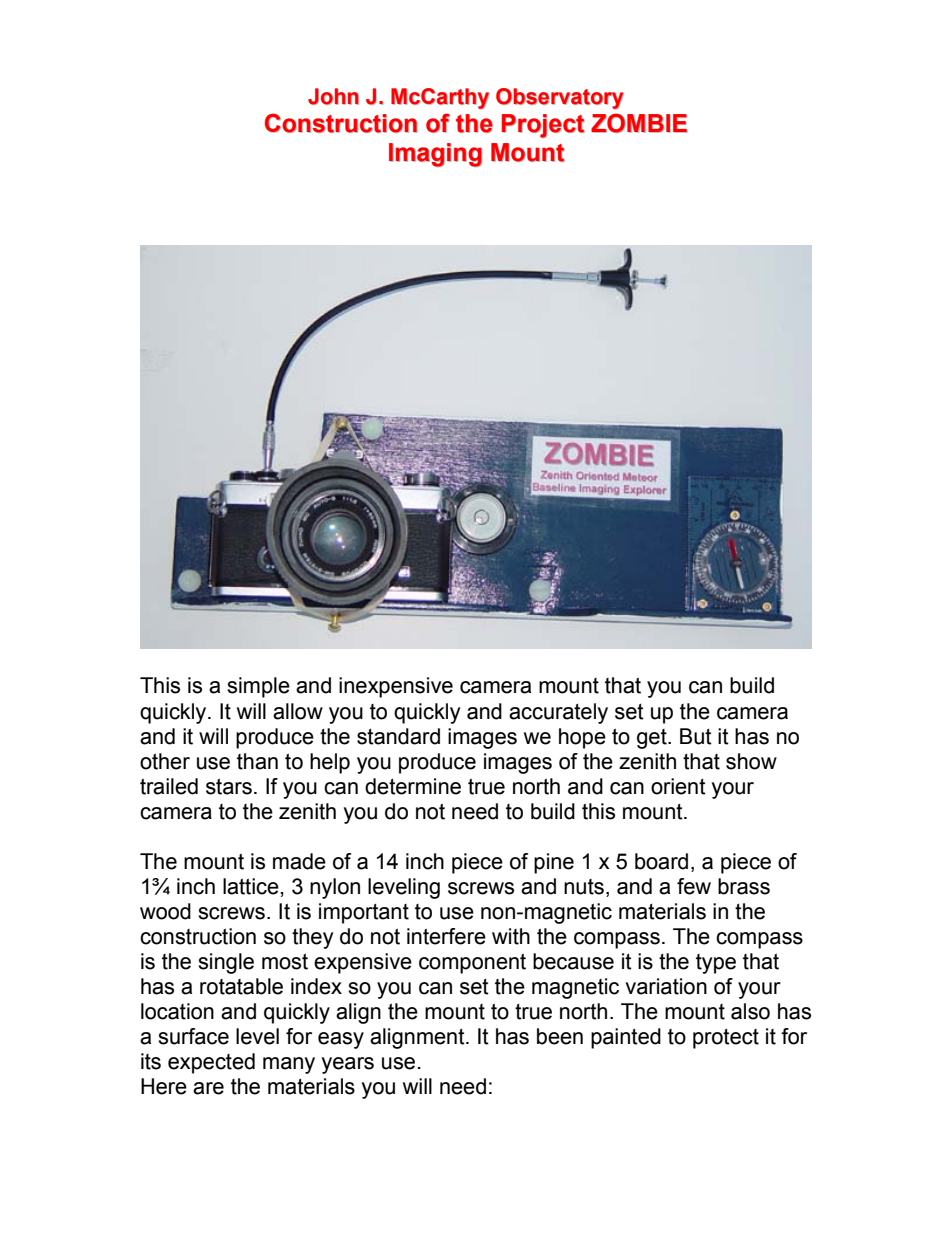 Image resolution: width=952 pixels, height=1233 pixels. I want to click on protect, so click(726, 1039).
